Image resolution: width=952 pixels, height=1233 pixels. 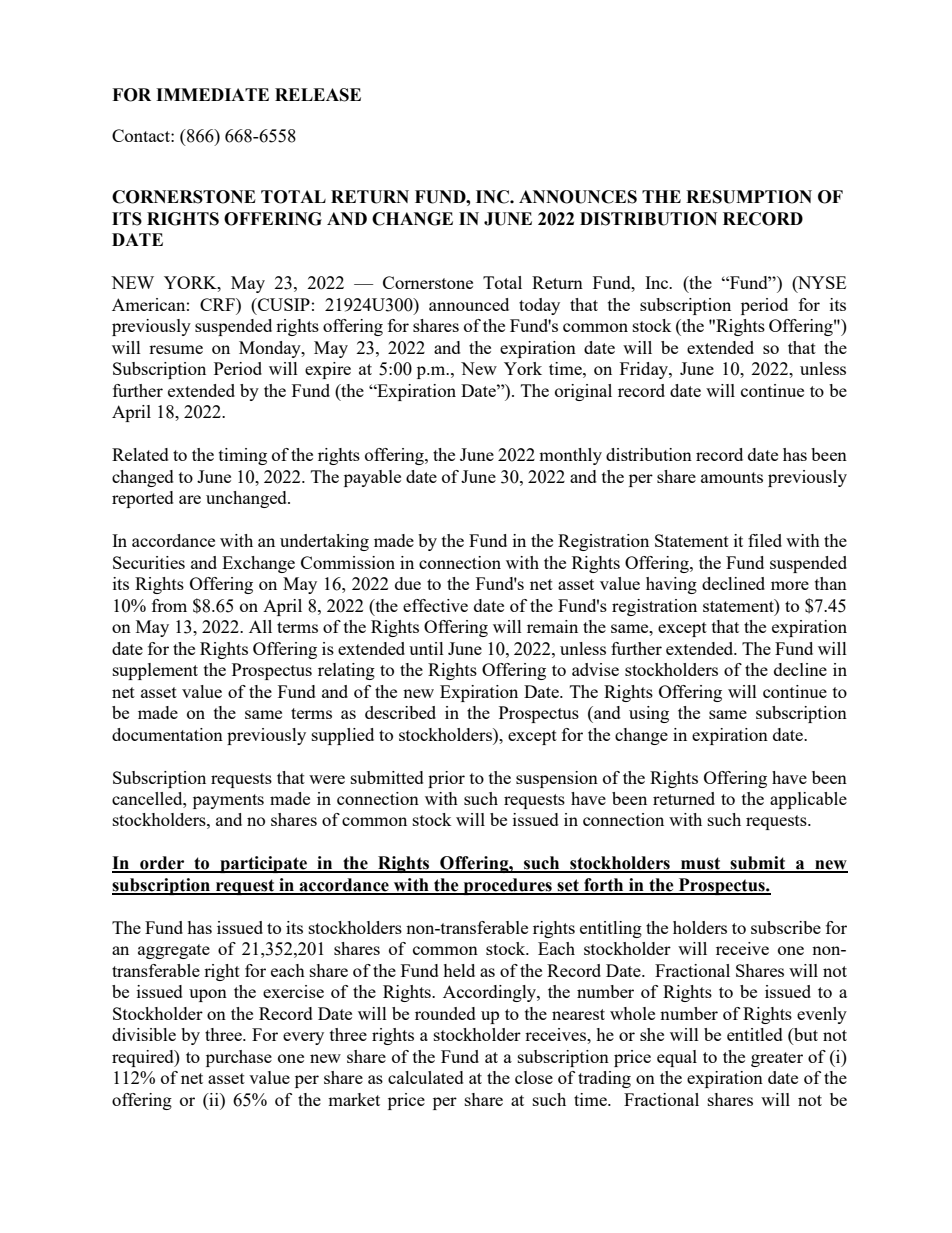 What do you see at coordinates (435, 605) in the document?
I see `effective` at bounding box center [435, 605].
